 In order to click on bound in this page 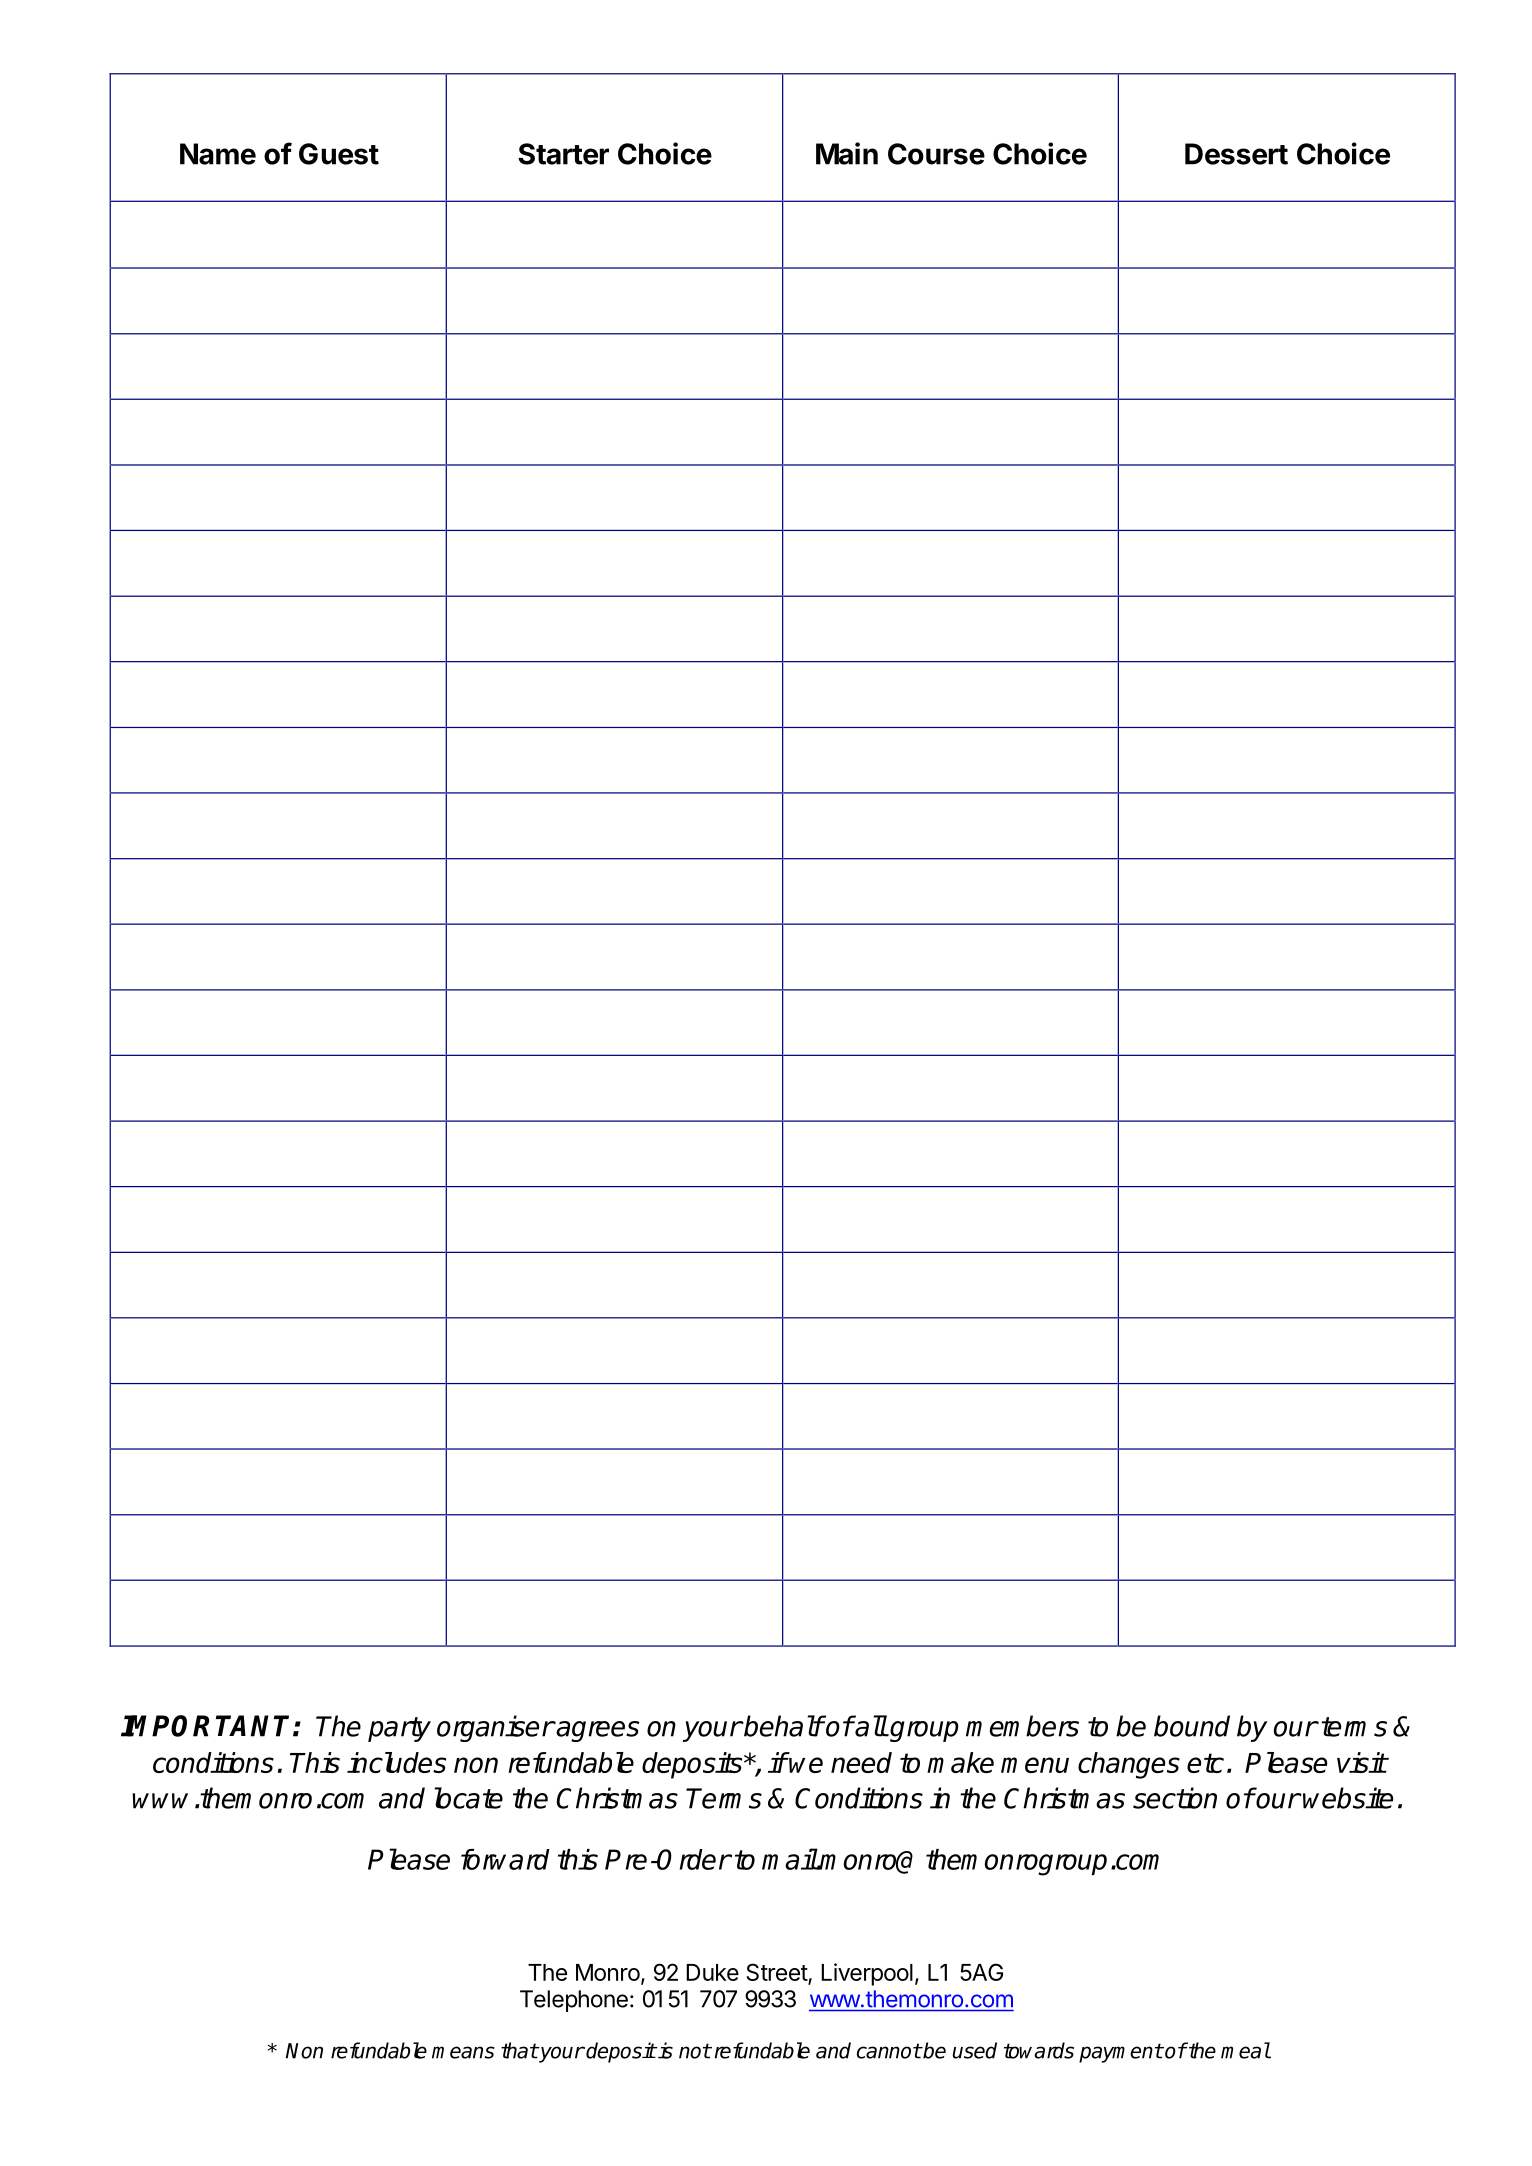, I will do `click(1192, 1726)`.
